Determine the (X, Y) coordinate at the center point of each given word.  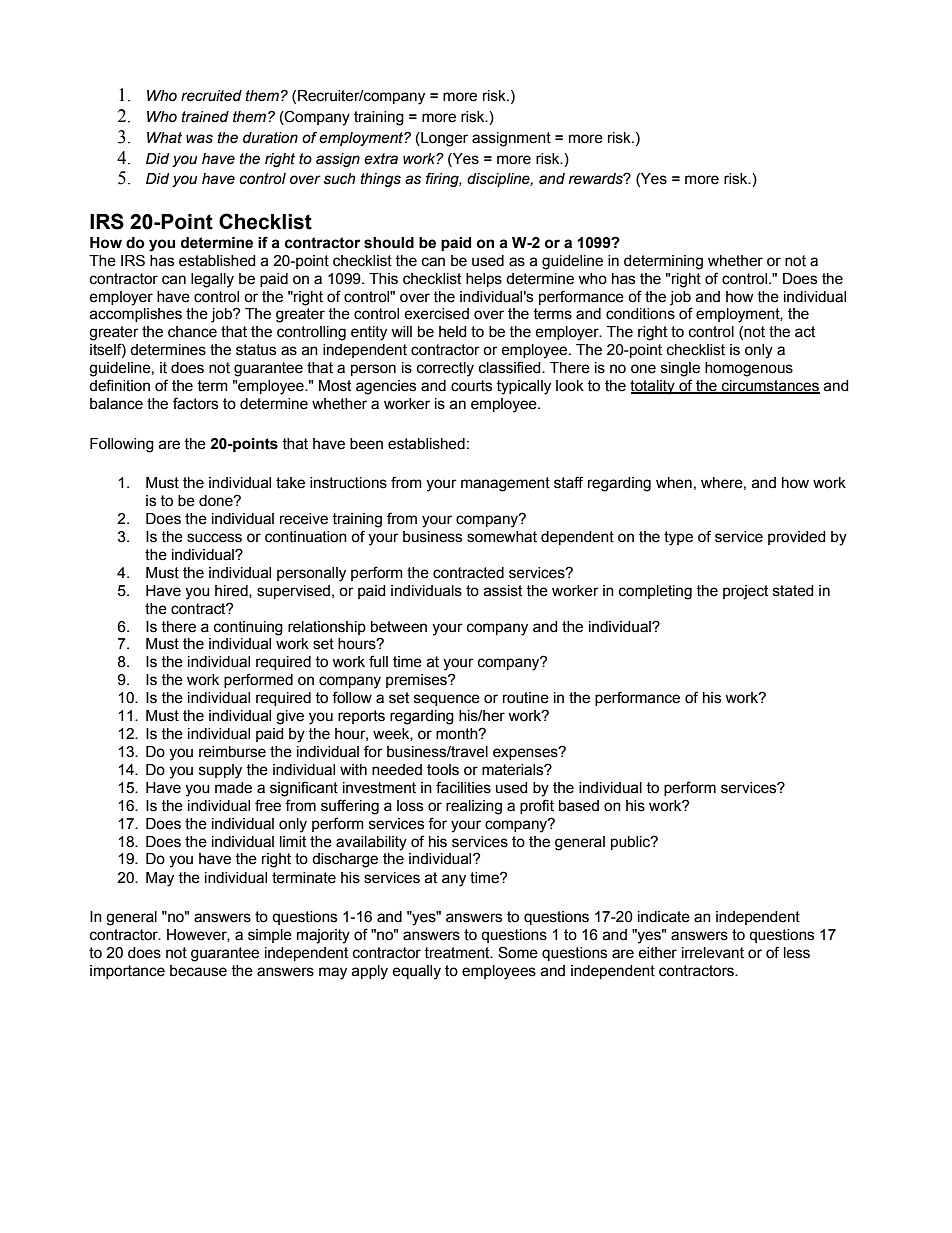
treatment (458, 953)
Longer (443, 139)
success (214, 538)
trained (205, 117)
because (198, 971)
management (505, 484)
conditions (640, 314)
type (678, 538)
